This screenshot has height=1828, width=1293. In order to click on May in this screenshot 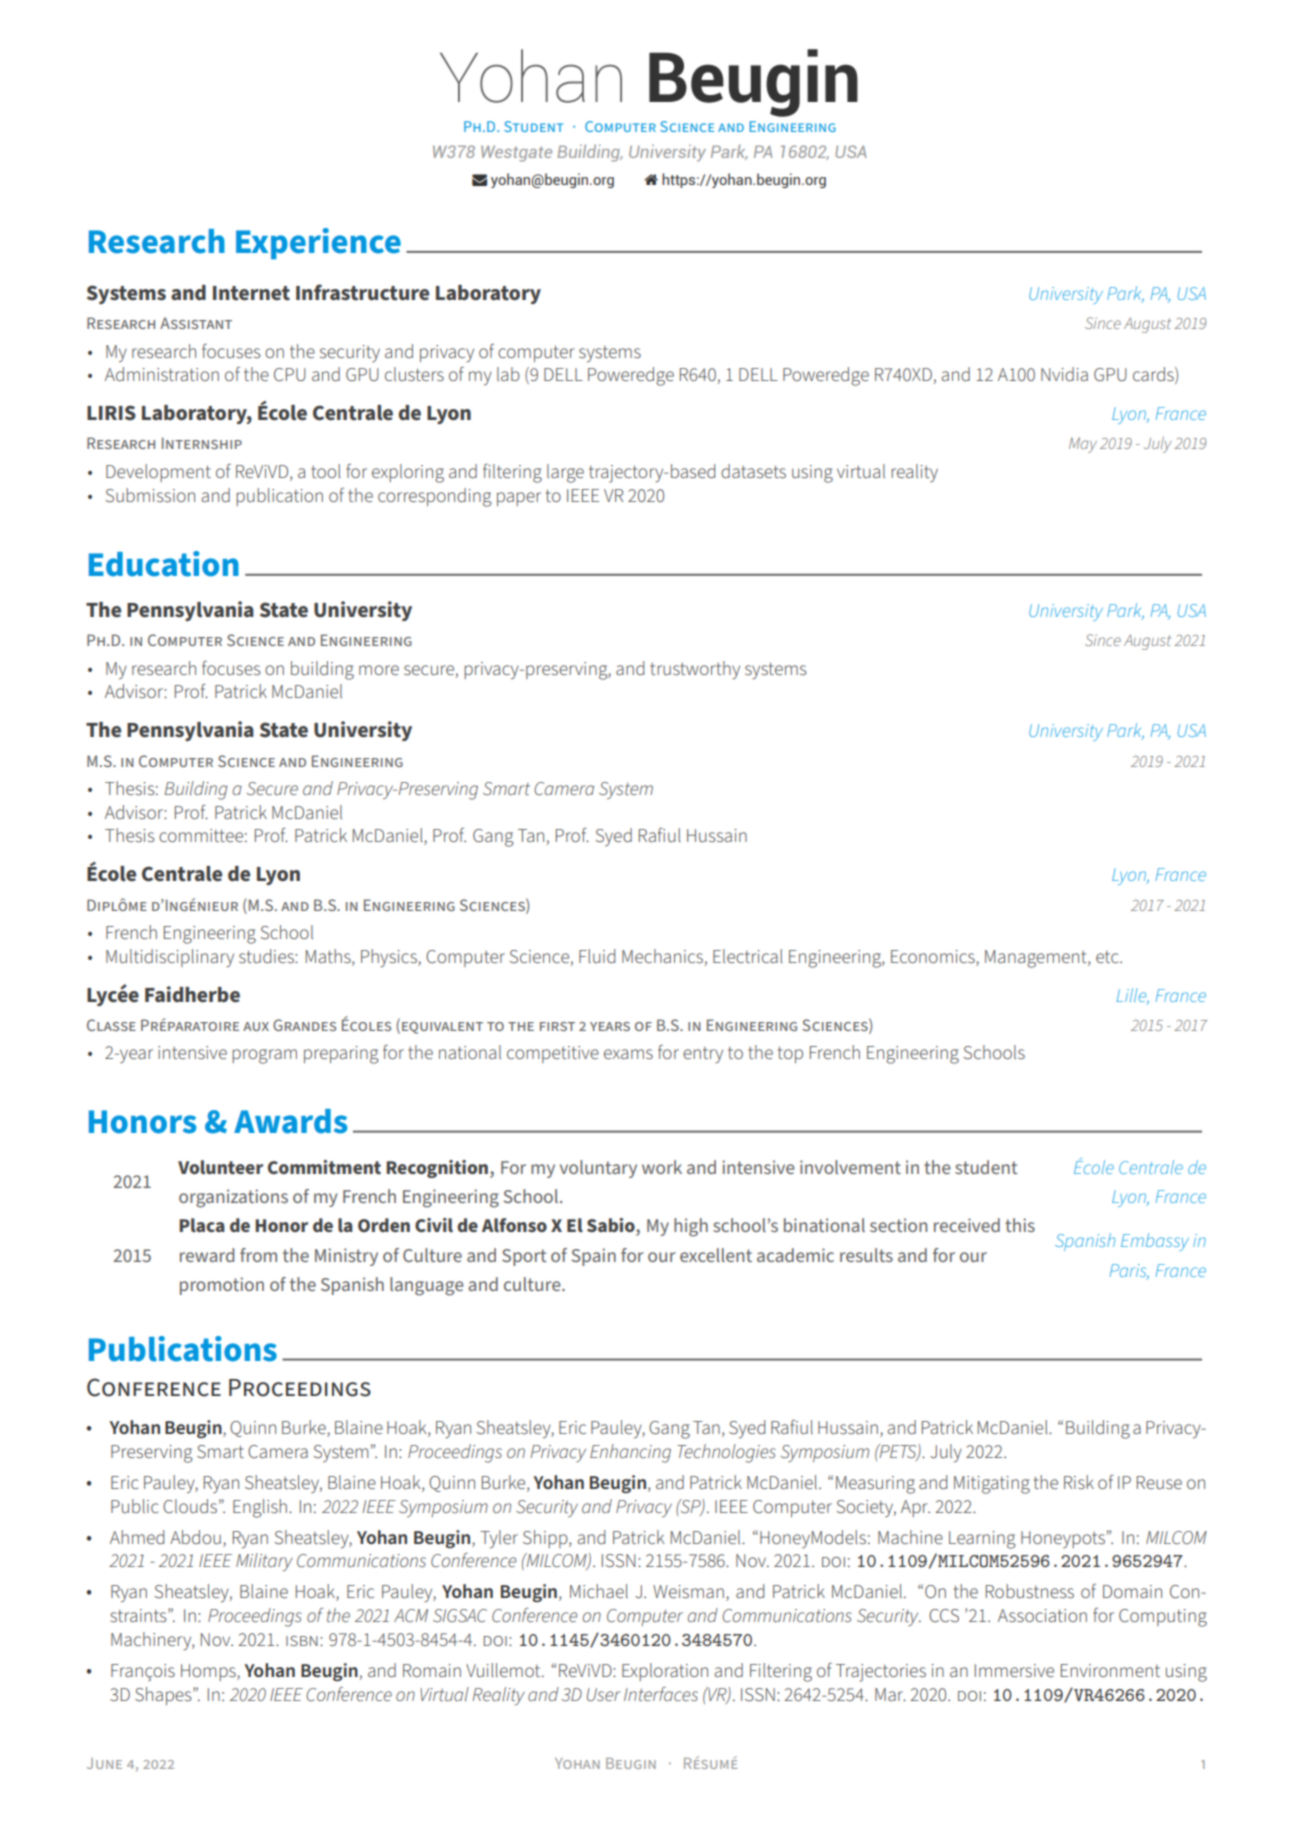, I will do `click(1083, 445)`.
